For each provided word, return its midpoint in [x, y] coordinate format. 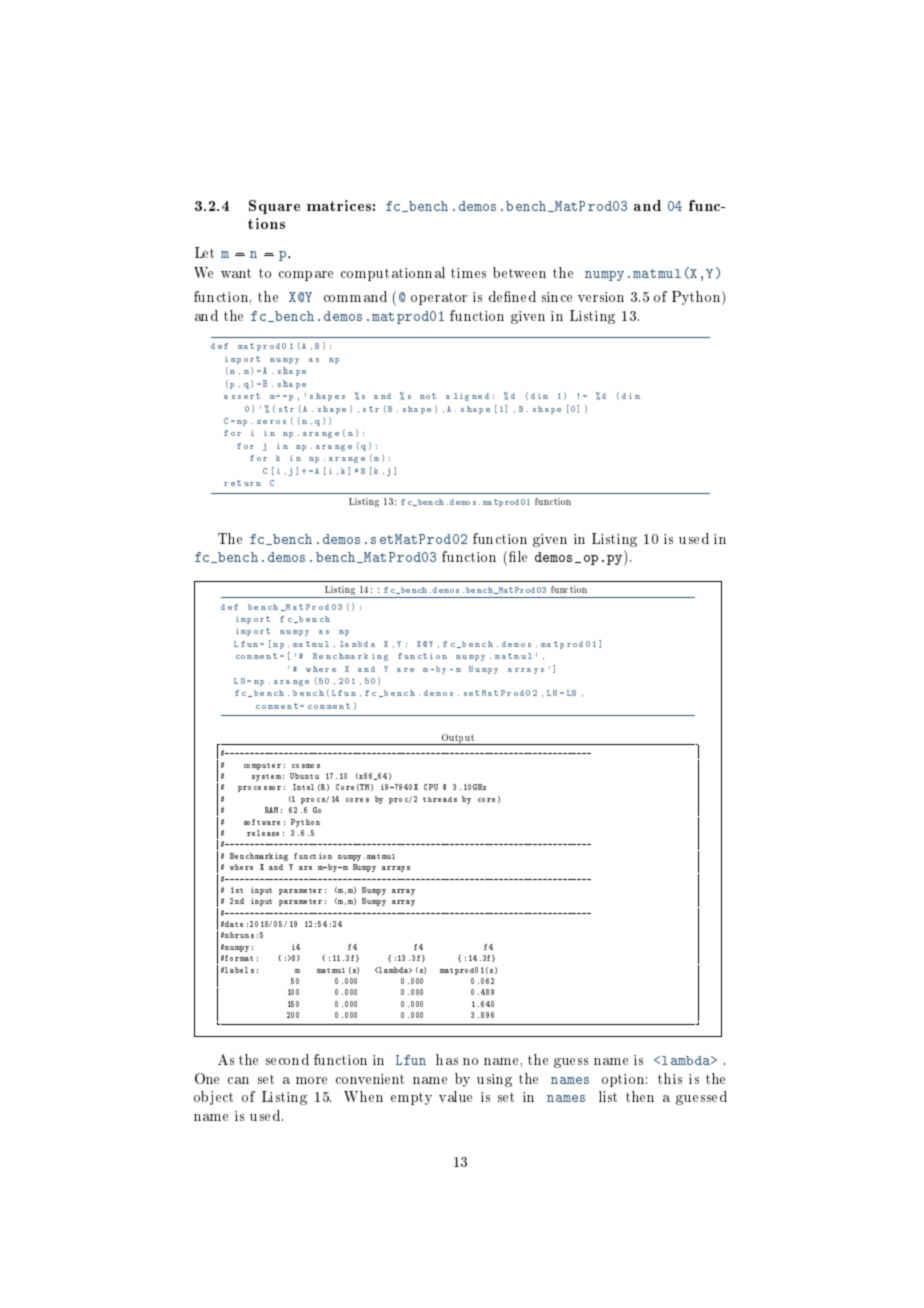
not [428, 396]
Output [457, 739]
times [468, 273]
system [266, 777]
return [242, 483]
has [447, 1059]
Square [274, 207]
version [601, 297]
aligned [467, 397]
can [238, 1080]
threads [440, 799]
